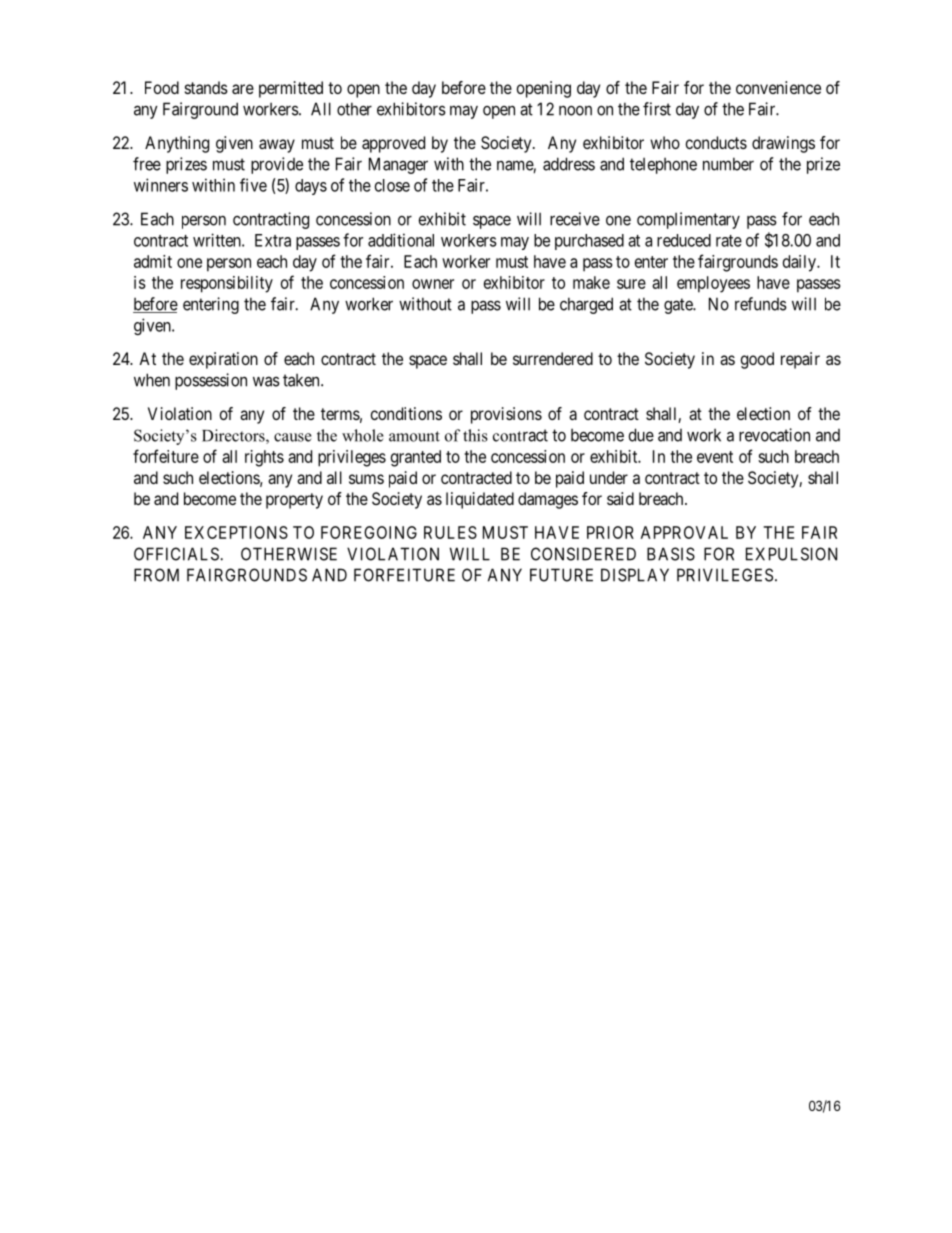 The height and width of the screenshot is (1233, 952). Describe the element at coordinates (392, 185) in the screenshot. I see `close` at that location.
